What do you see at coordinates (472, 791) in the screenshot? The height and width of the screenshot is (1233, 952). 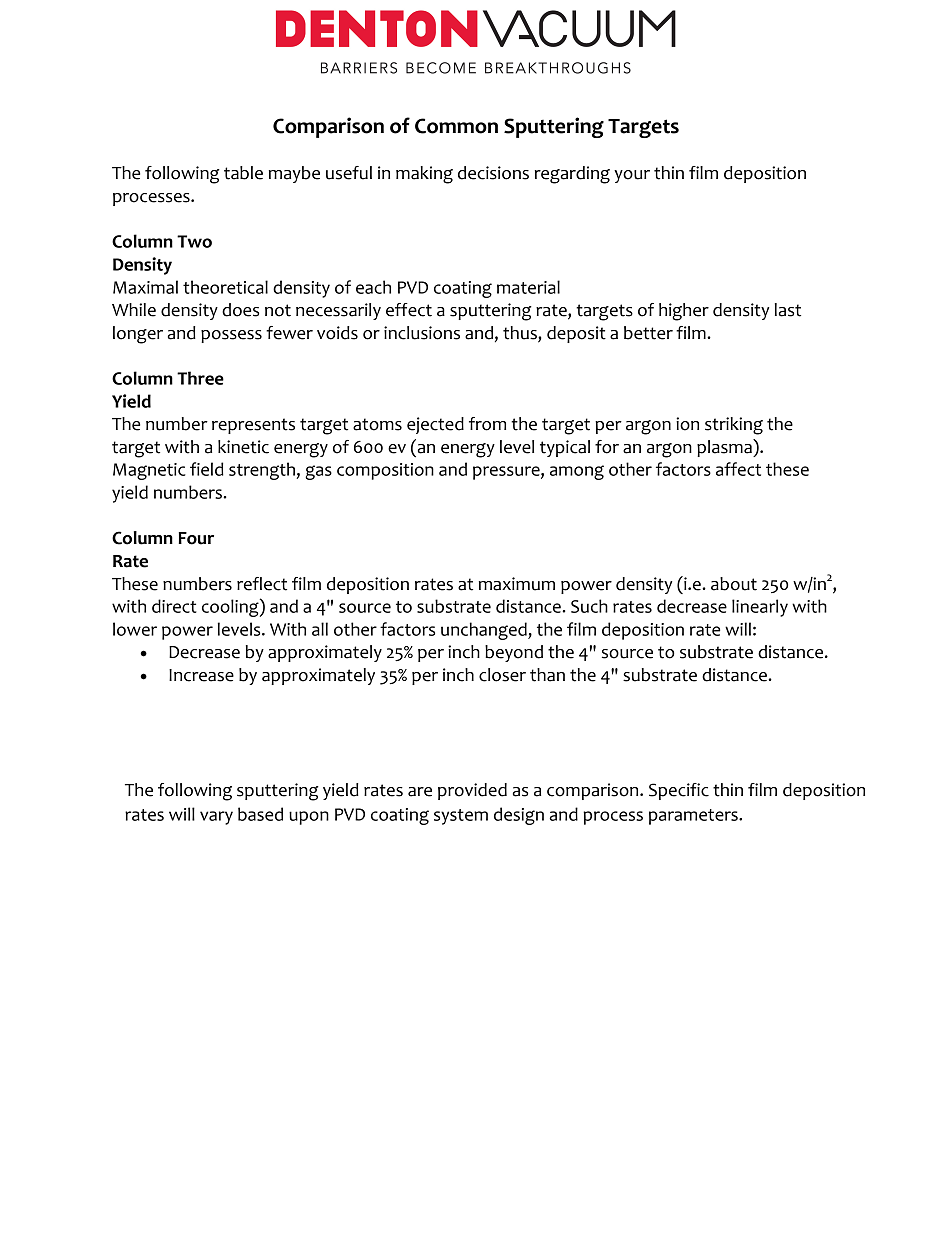 I see `provided` at bounding box center [472, 791].
